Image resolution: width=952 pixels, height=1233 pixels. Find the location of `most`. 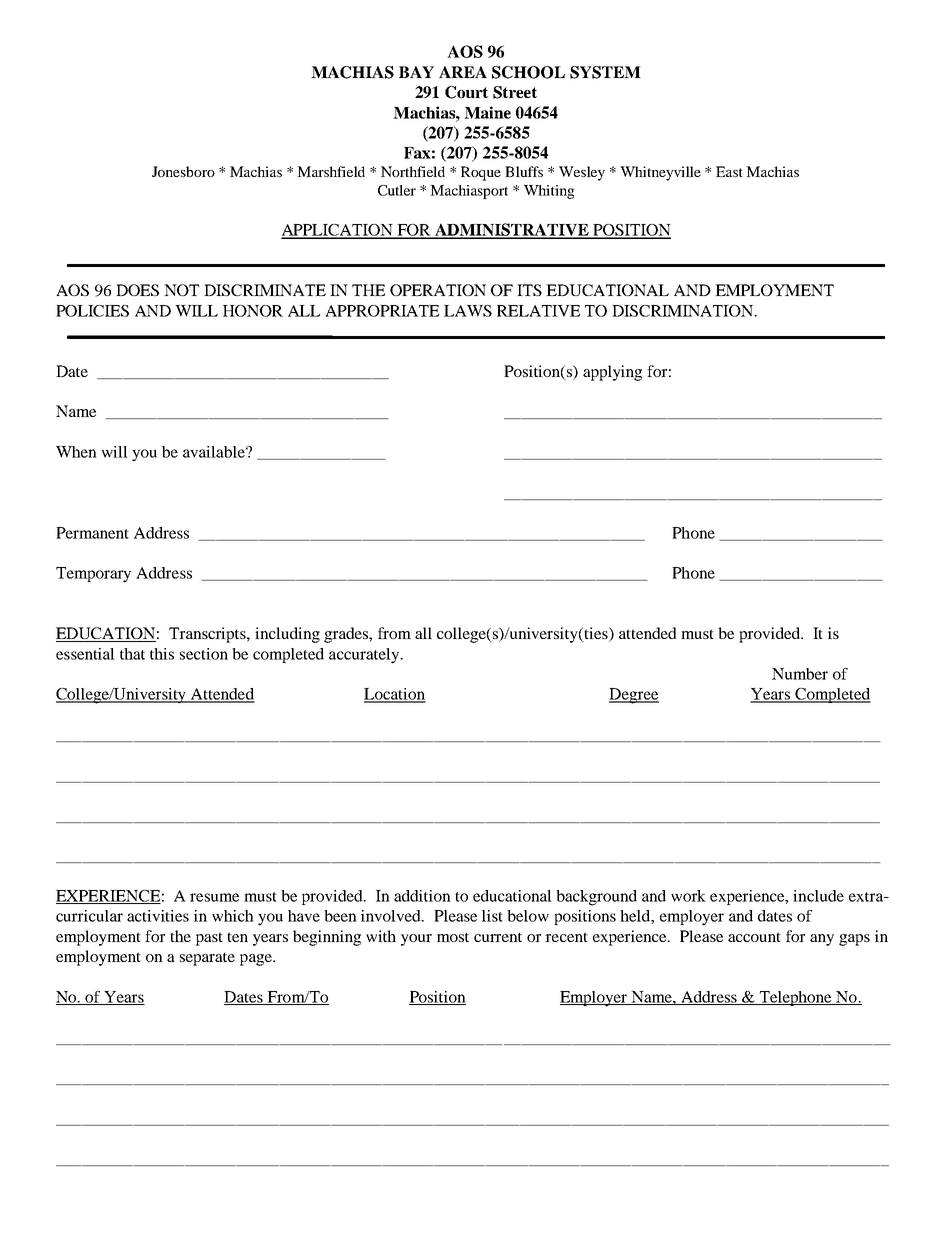

most is located at coordinates (453, 937).
